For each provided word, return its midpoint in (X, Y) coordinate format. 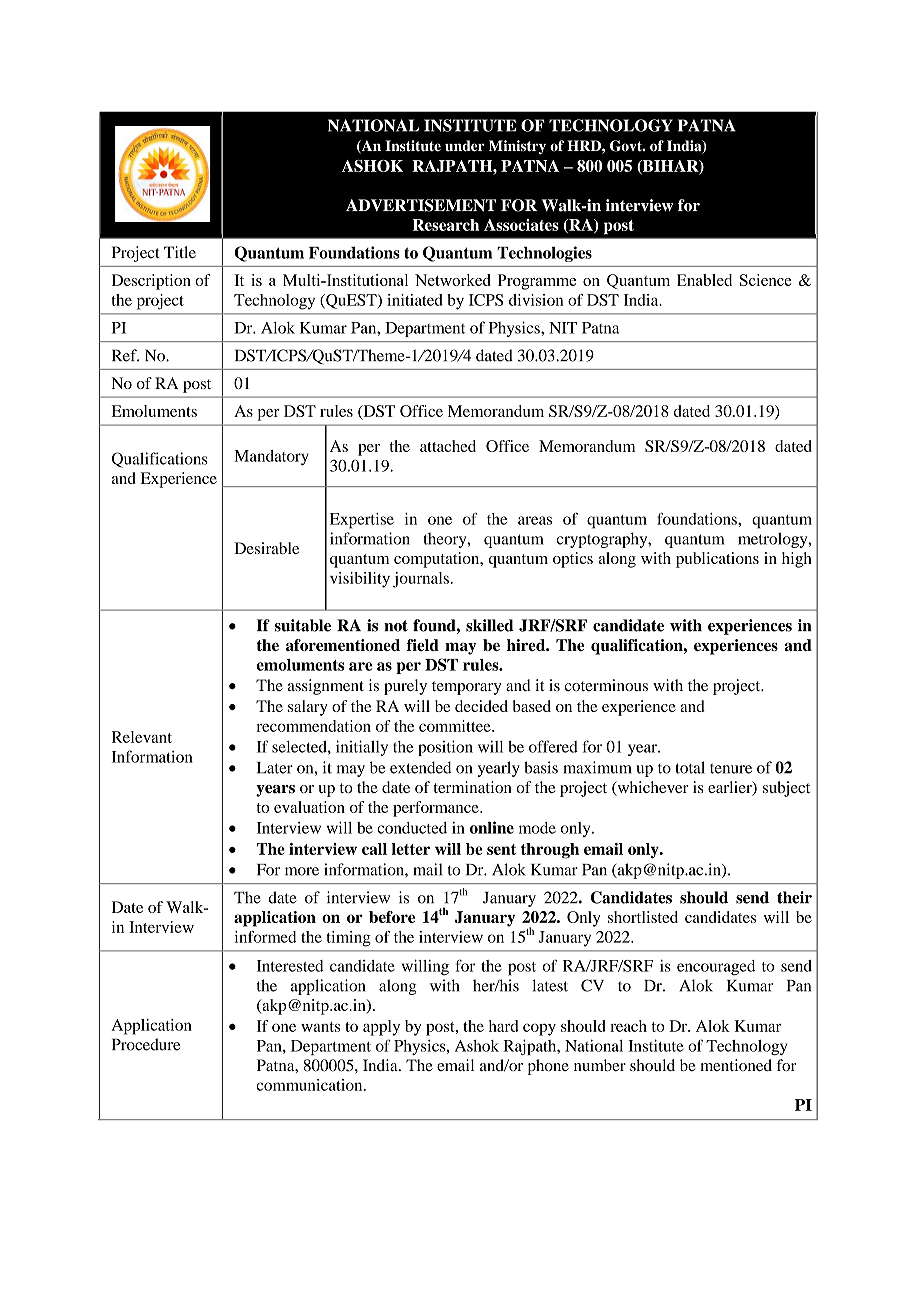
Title (180, 252)
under (465, 146)
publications (717, 560)
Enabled (704, 280)
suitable (302, 625)
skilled (490, 625)
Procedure (146, 1044)
